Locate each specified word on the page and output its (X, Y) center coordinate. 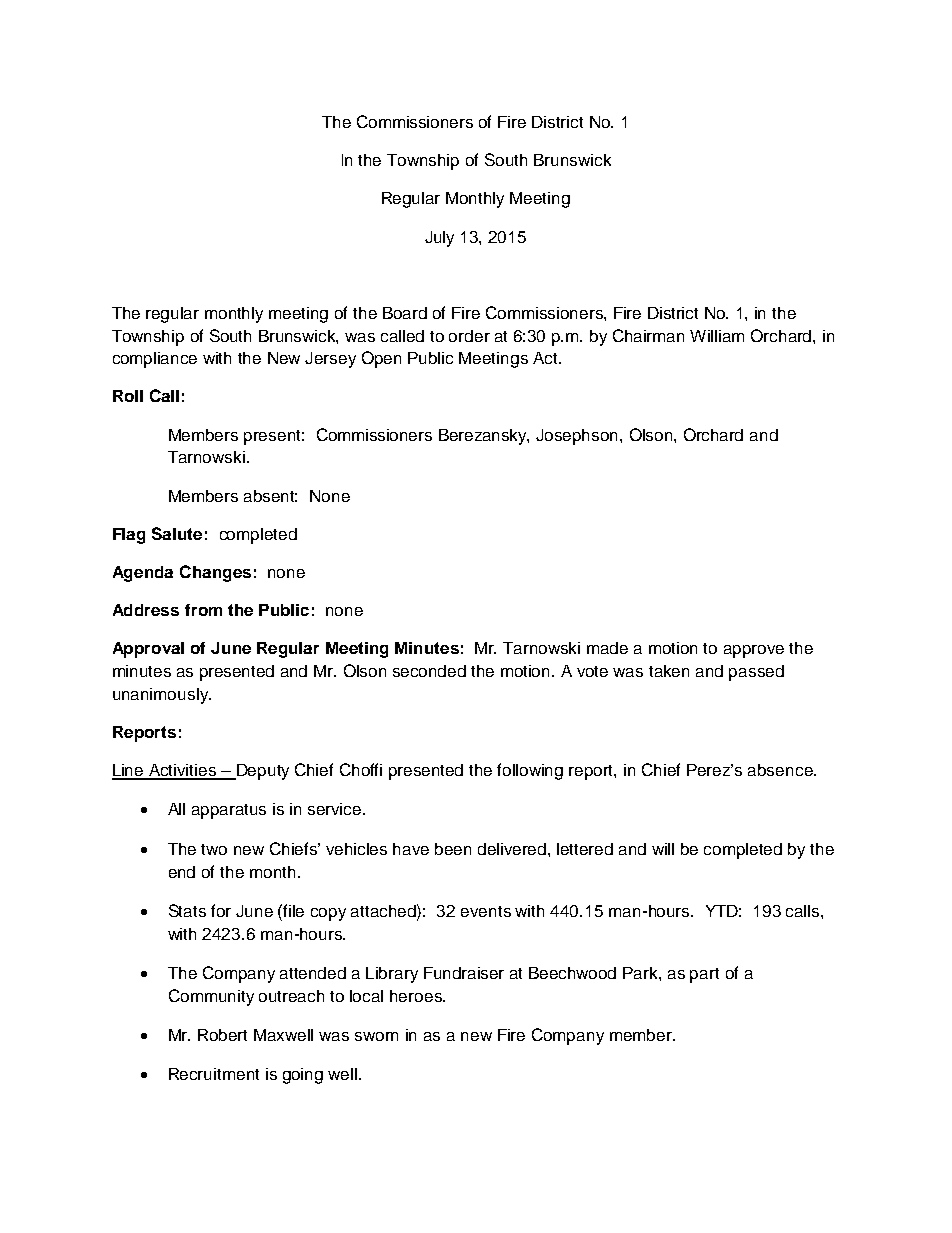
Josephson (578, 437)
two (214, 849)
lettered (585, 849)
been (453, 849)
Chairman (648, 335)
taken (669, 671)
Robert (222, 1035)
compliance (155, 360)
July (439, 239)
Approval (148, 650)
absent (270, 496)
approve (754, 651)
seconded (429, 671)
